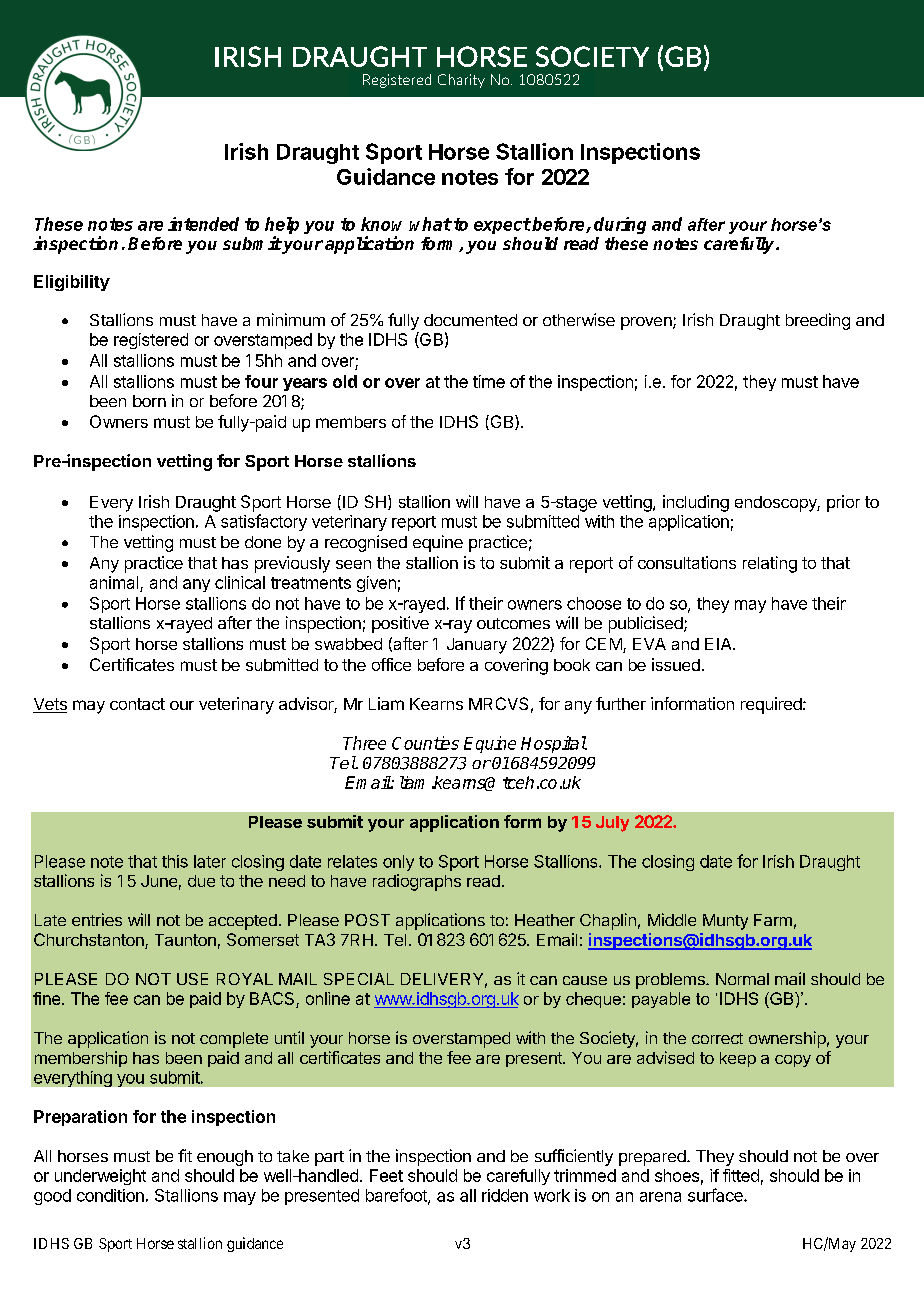 Image resolution: width=924 pixels, height=1308 pixels. I want to click on time, so click(489, 381).
